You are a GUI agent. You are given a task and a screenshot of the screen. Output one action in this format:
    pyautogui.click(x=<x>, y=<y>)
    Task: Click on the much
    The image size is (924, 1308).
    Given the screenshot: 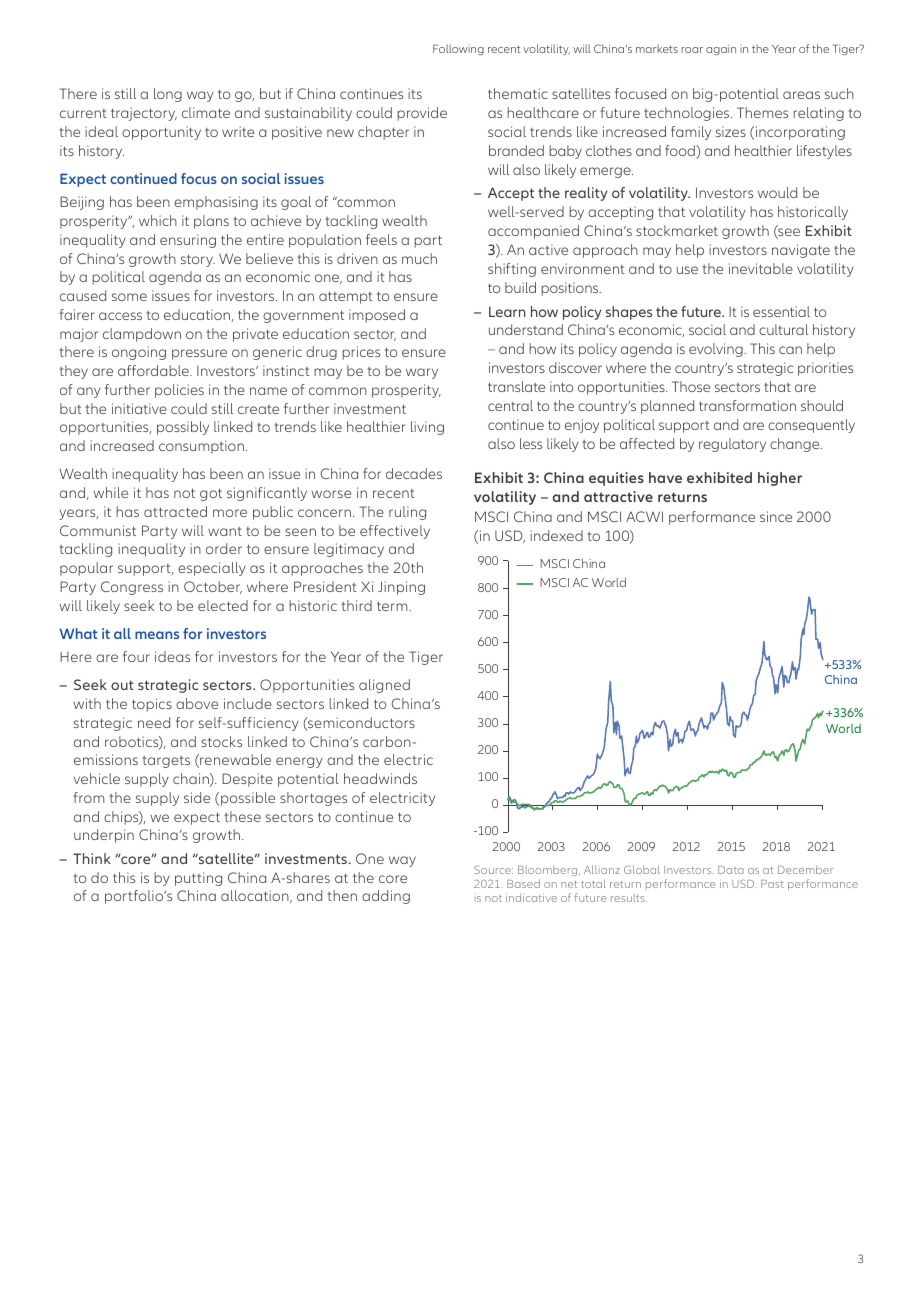 What is the action you would take?
    pyautogui.click(x=419, y=258)
